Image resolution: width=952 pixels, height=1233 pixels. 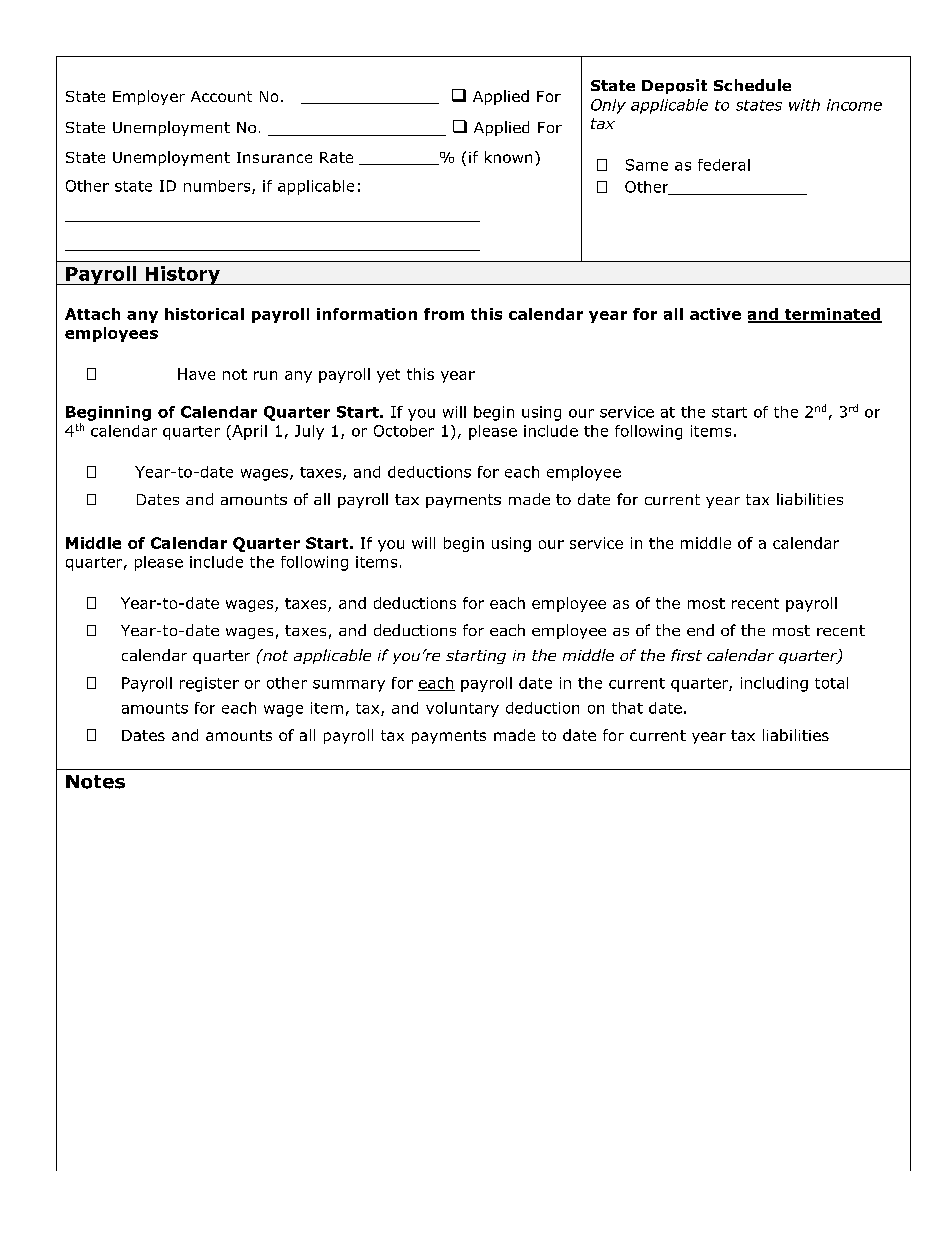 What do you see at coordinates (248, 432) in the document?
I see `April` at bounding box center [248, 432].
